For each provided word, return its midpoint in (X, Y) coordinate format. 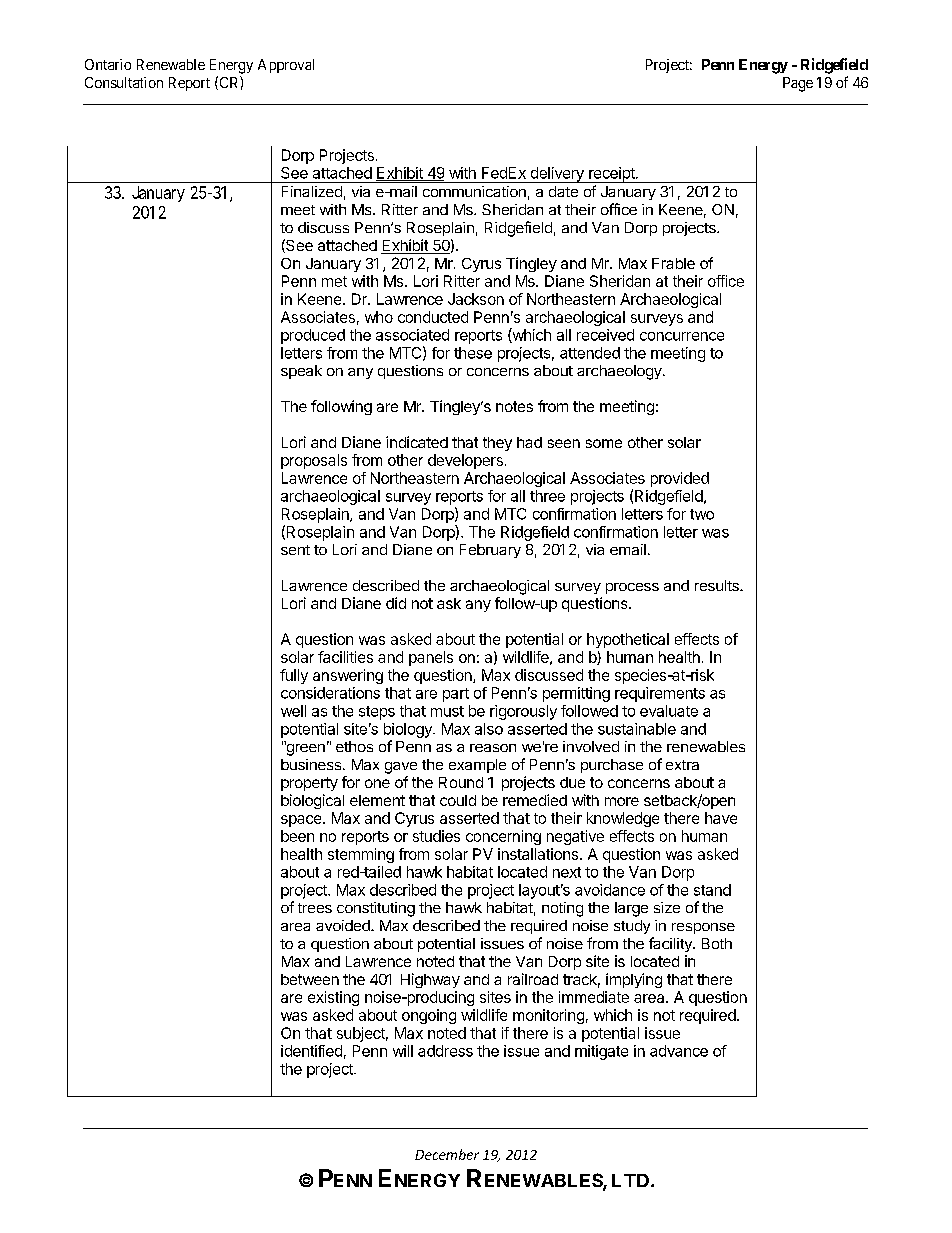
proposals (314, 461)
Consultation (124, 82)
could (458, 800)
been (297, 836)
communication (474, 191)
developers (465, 461)
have (721, 818)
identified (311, 1051)
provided (680, 479)
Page (798, 84)
